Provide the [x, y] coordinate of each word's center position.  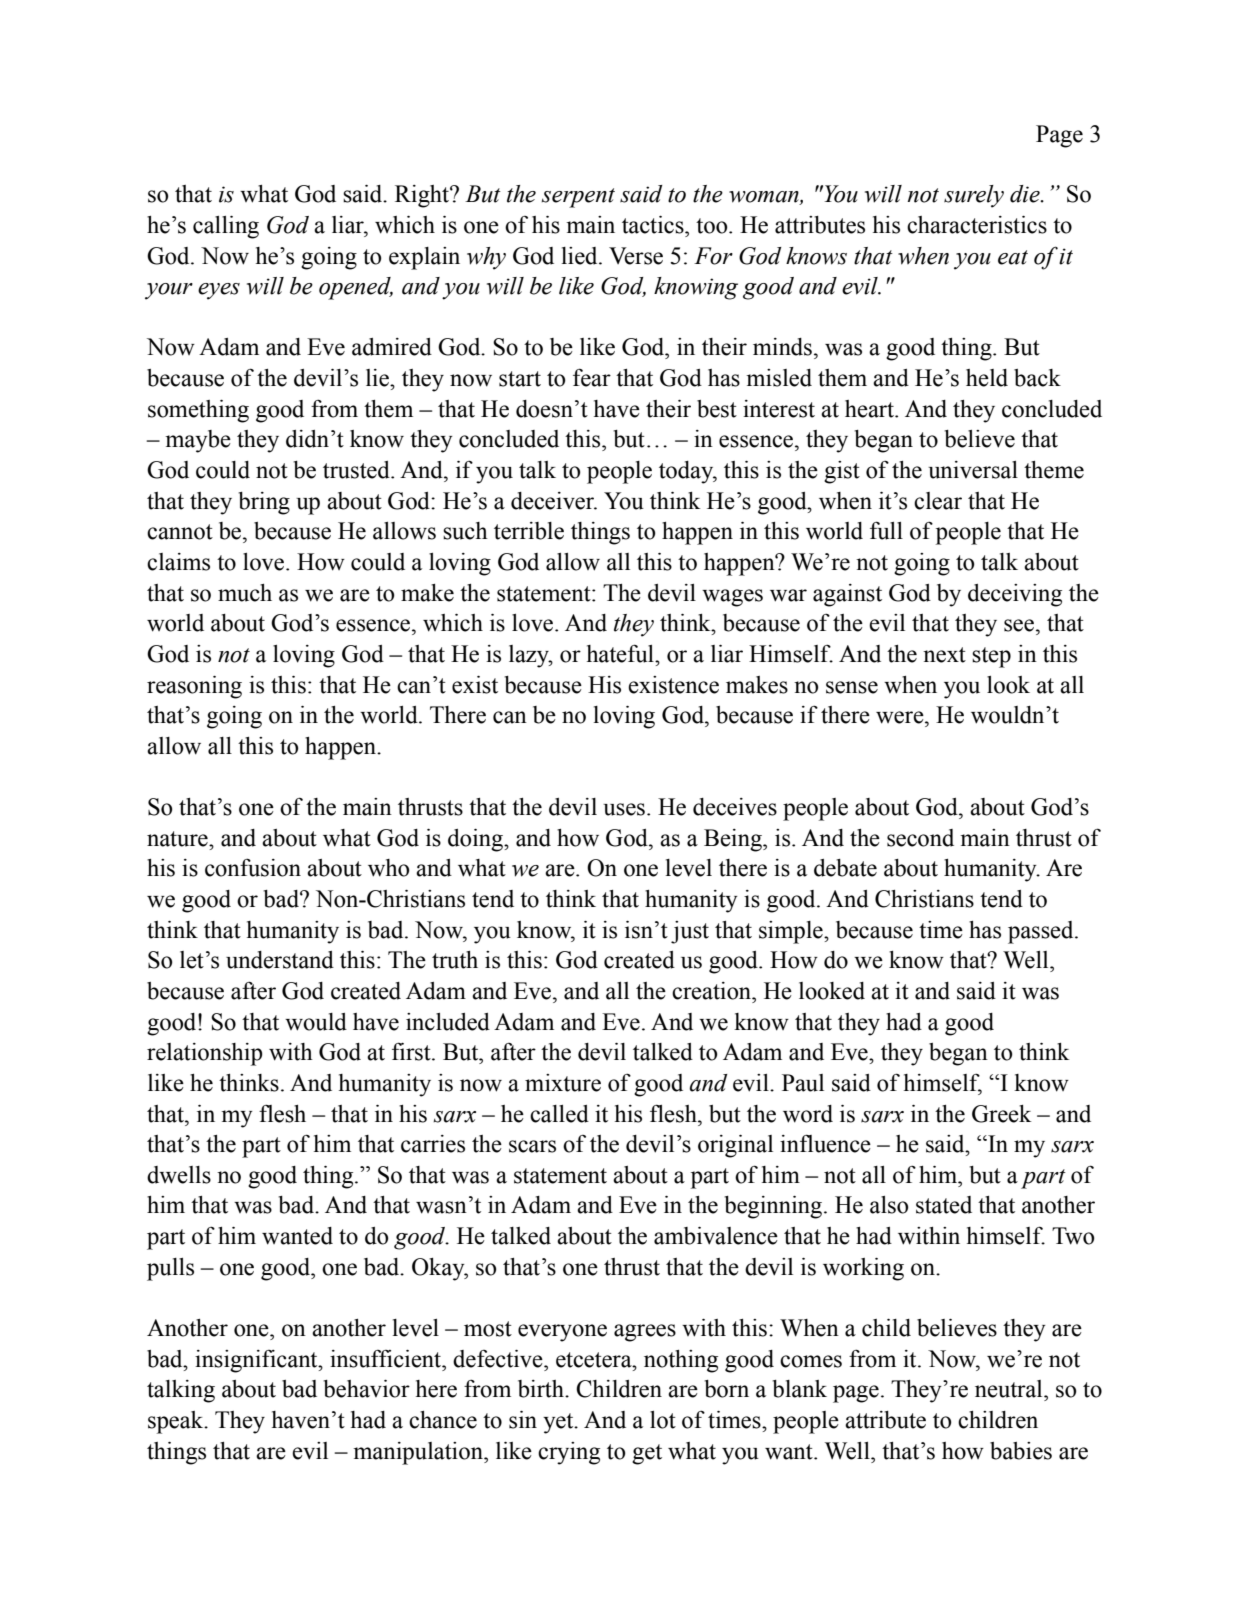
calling [226, 227]
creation [713, 991]
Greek [1001, 1114]
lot [663, 1420]
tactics [654, 225]
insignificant [257, 1361]
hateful [621, 653]
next [944, 655]
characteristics [977, 225]
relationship [205, 1054]
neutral [1010, 1389]
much [245, 593]
